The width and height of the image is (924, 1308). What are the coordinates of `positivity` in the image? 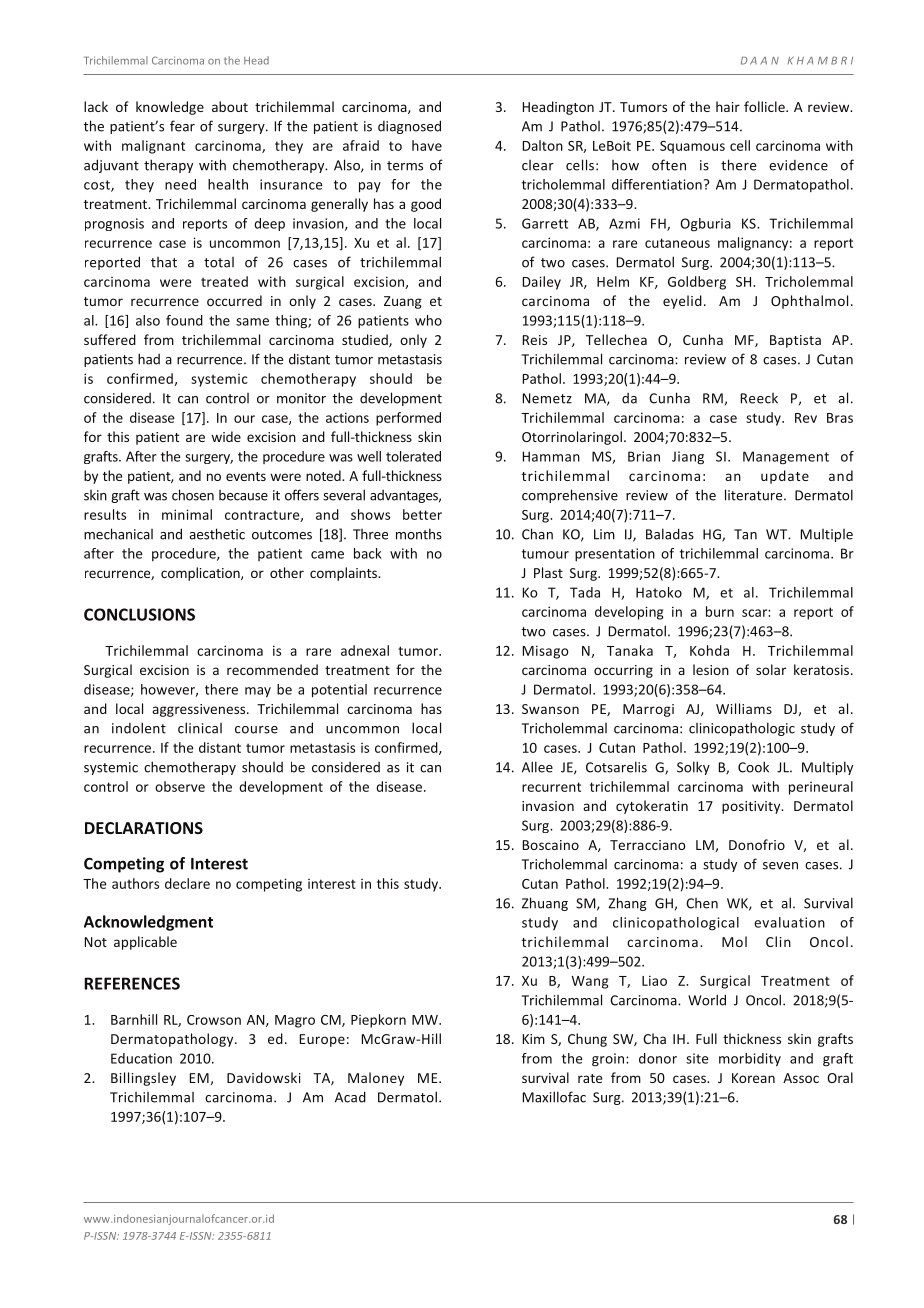 It's located at (752, 807).
